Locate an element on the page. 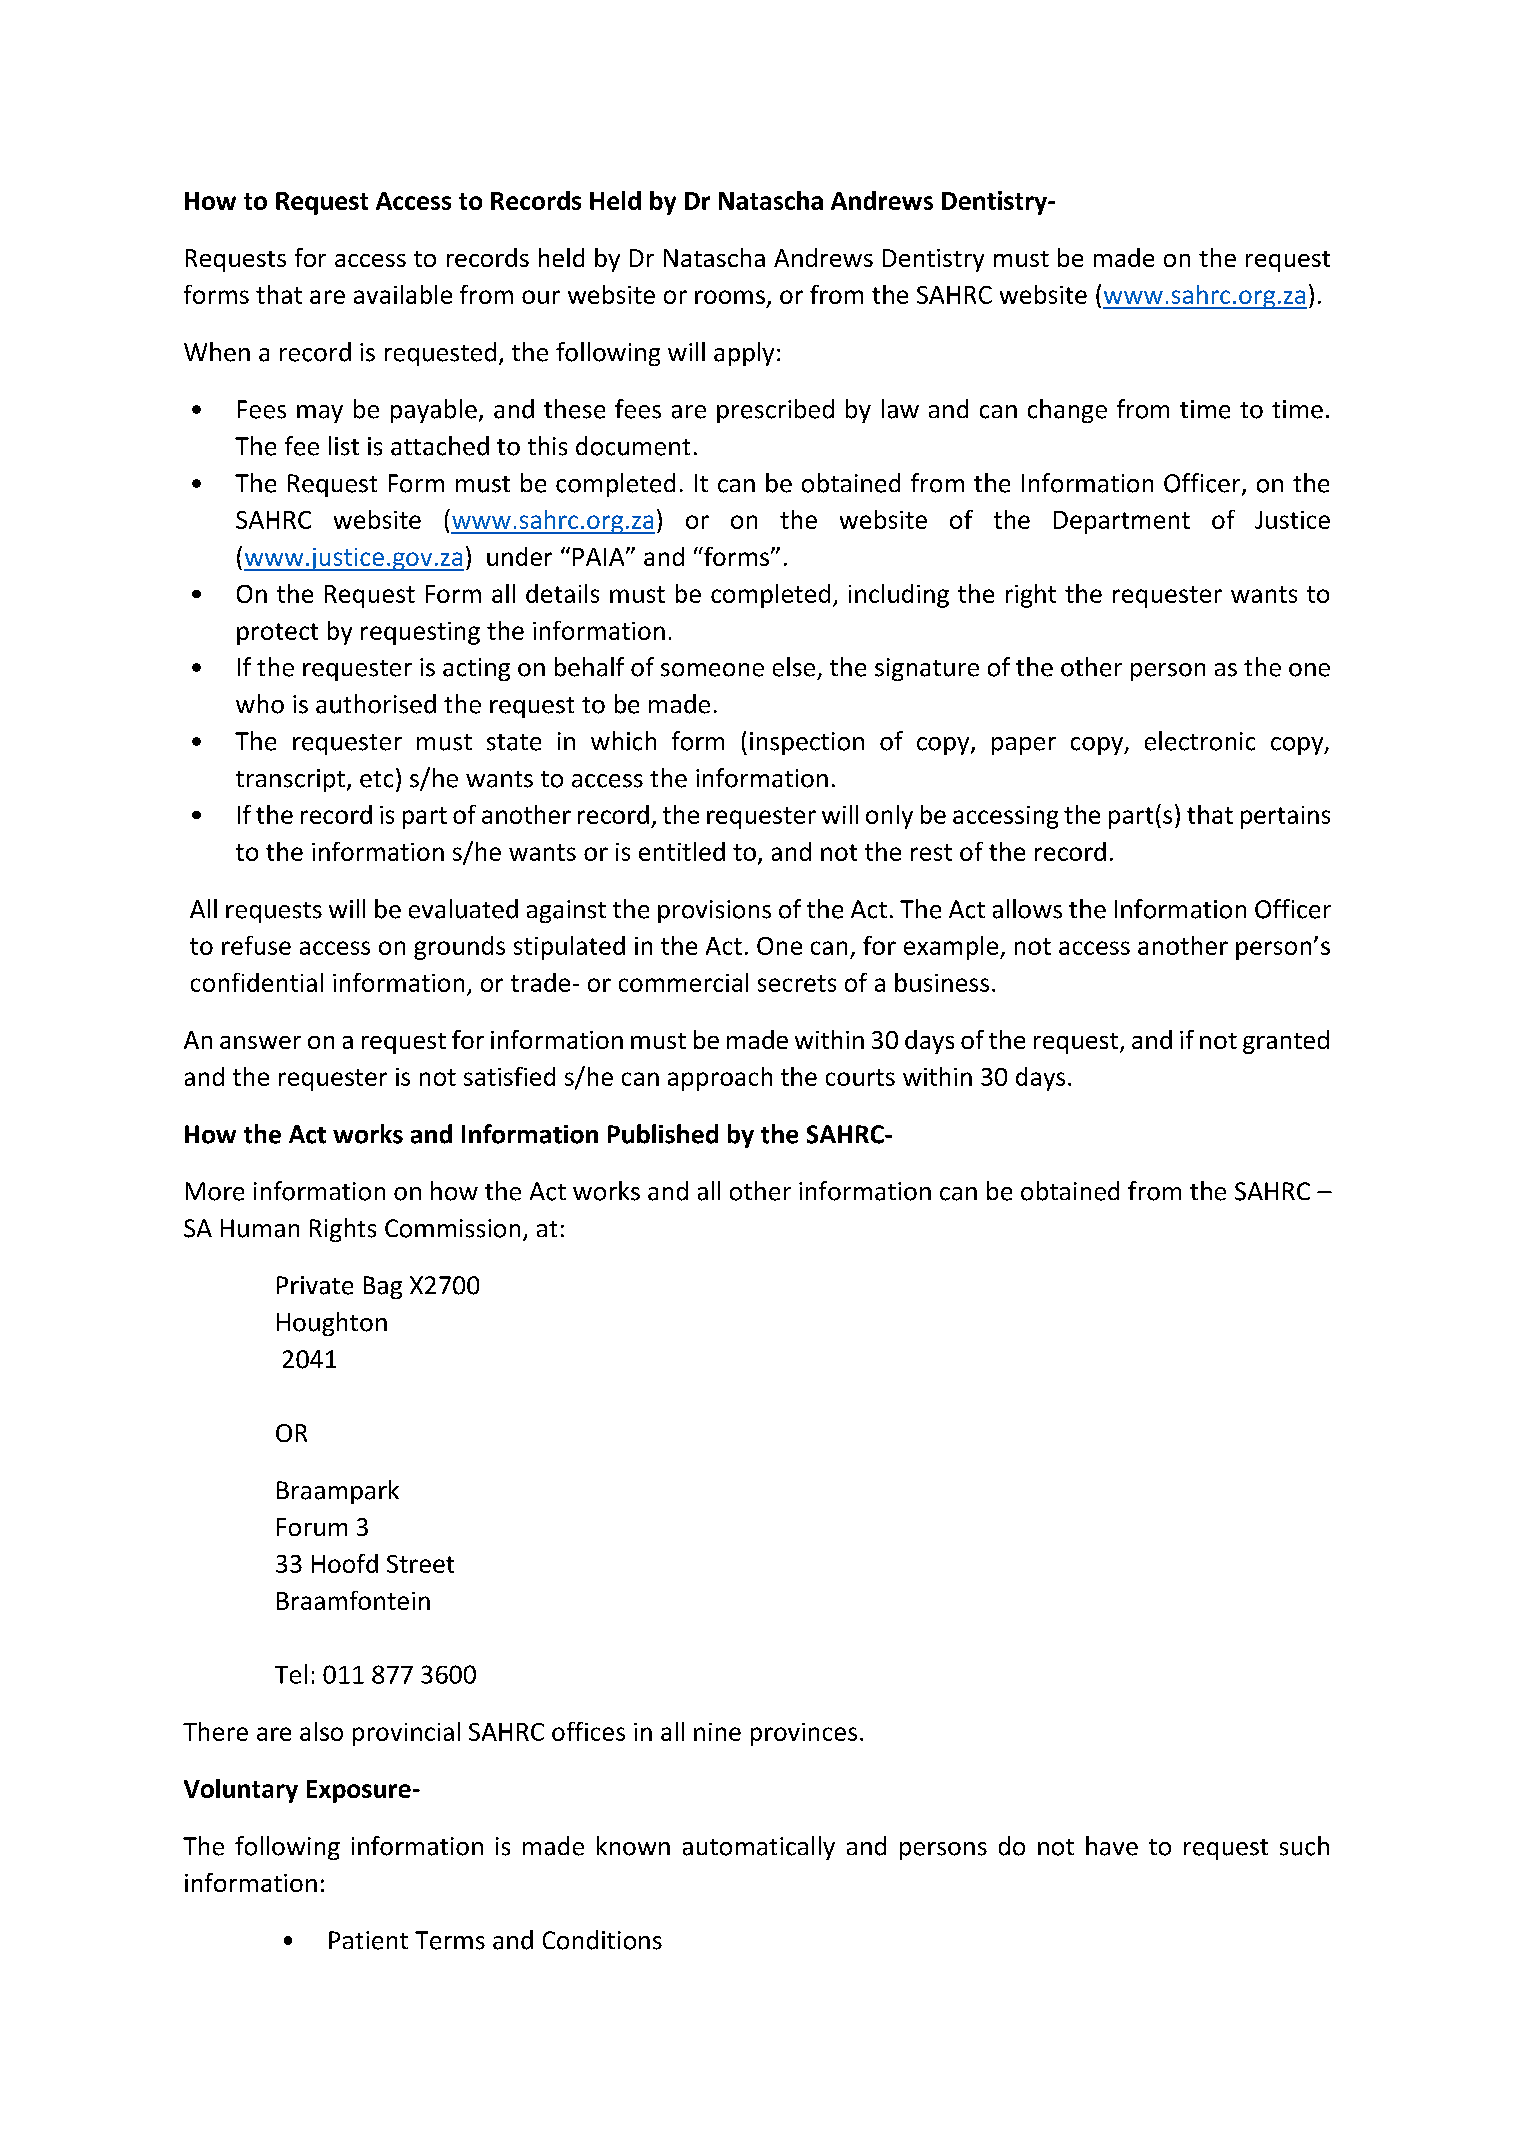 Image resolution: width=1514 pixels, height=2142 pixels. available is located at coordinates (403, 294).
